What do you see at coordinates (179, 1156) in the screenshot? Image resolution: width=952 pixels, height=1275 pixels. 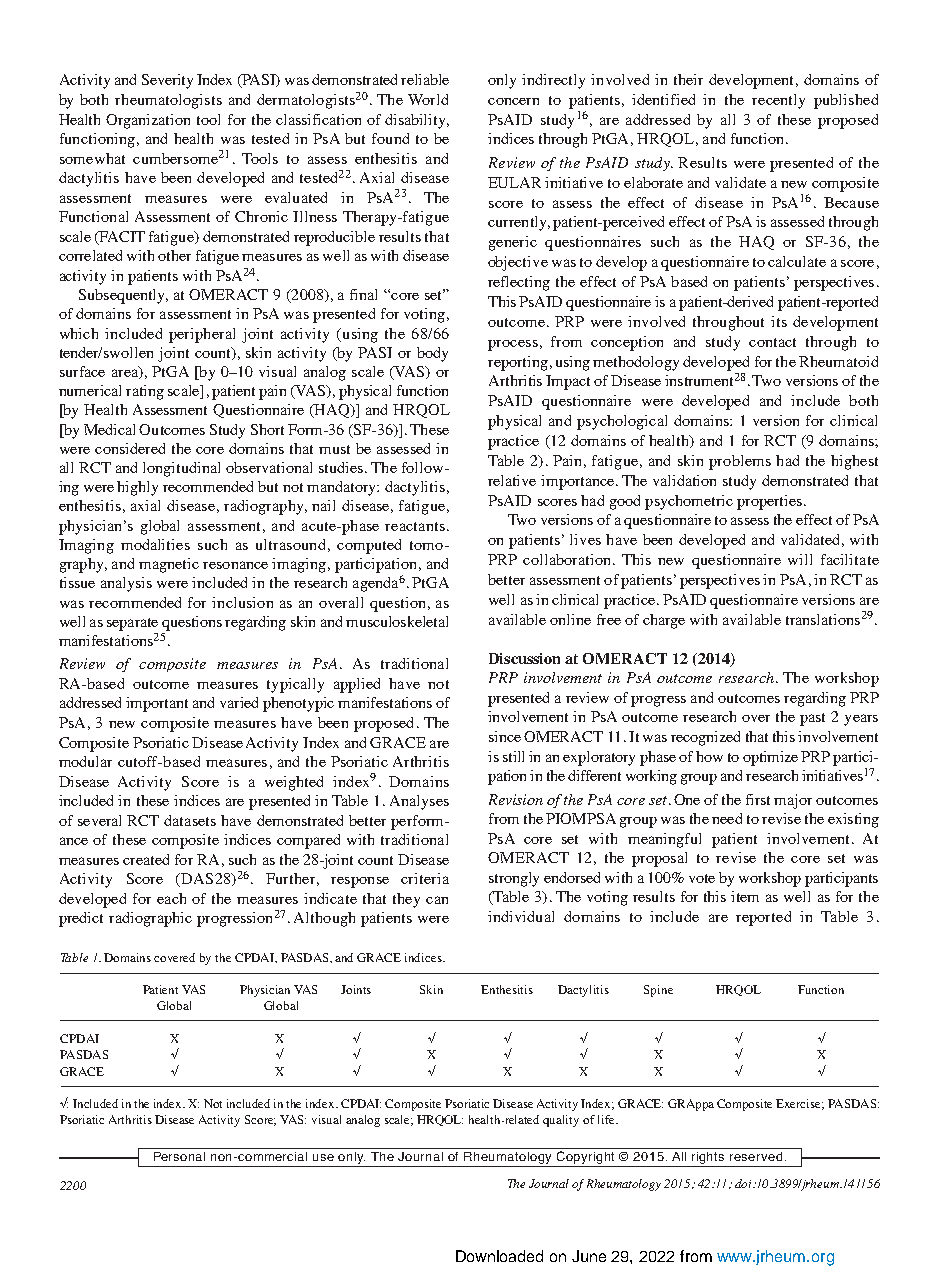 I see `Personal` at bounding box center [179, 1156].
